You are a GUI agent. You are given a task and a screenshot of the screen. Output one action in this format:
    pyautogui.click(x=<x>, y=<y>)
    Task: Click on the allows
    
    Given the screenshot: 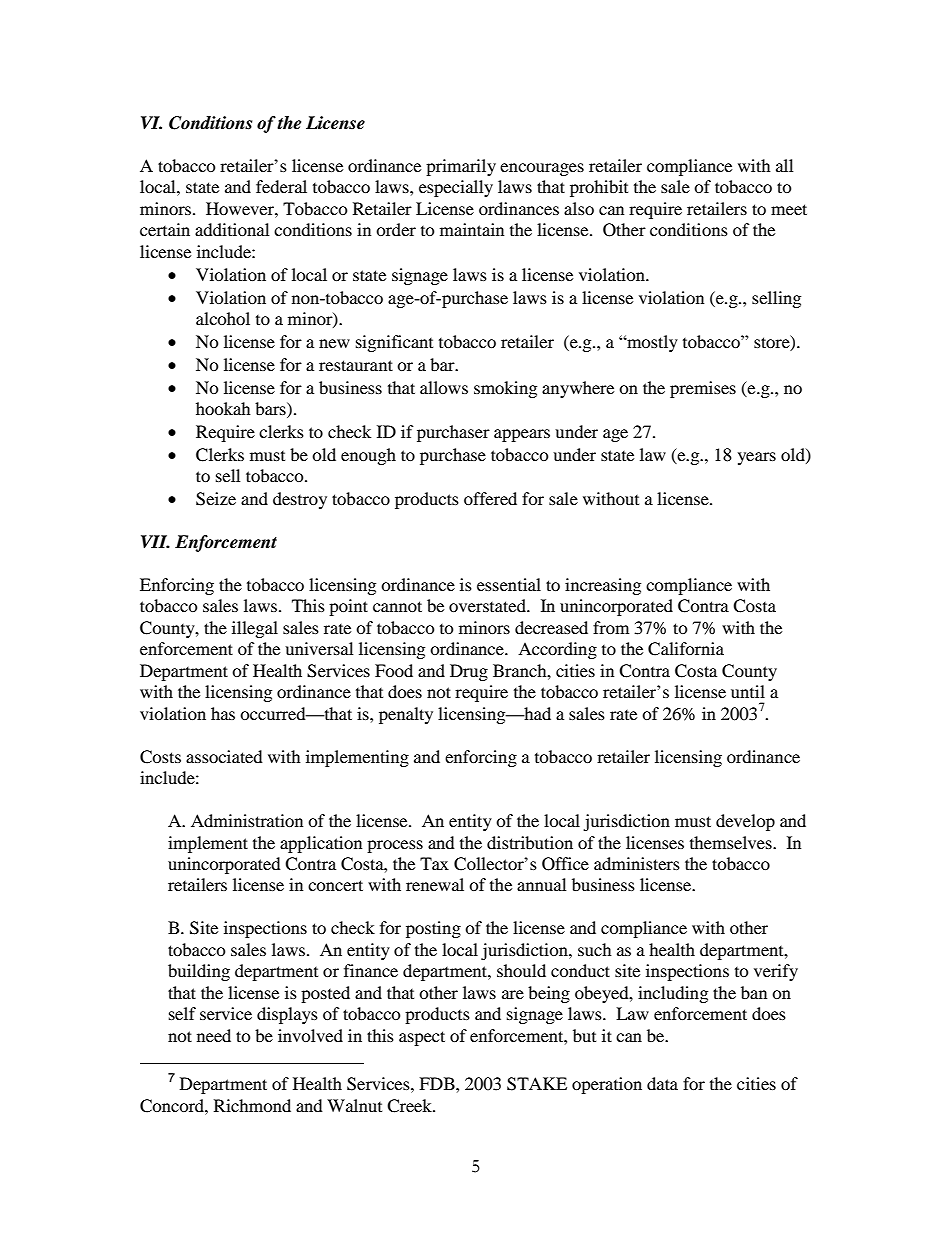 What is the action you would take?
    pyautogui.click(x=444, y=387)
